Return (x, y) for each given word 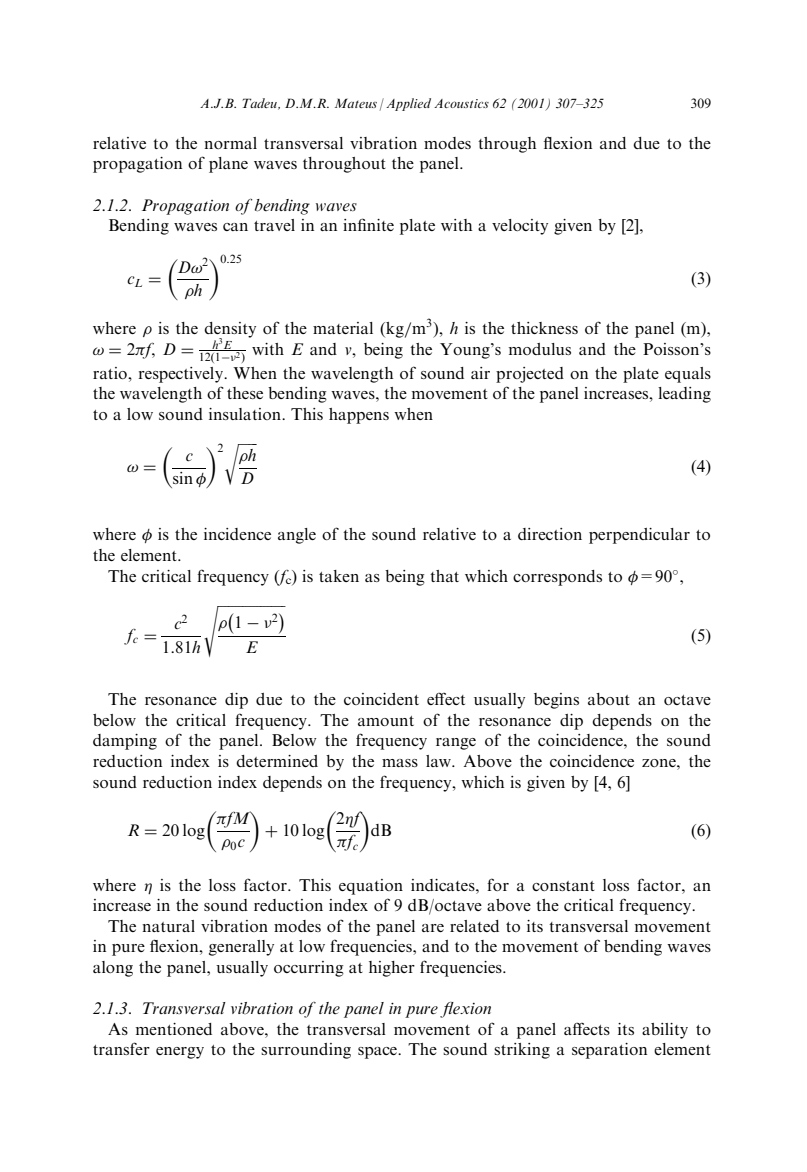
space (378, 1053)
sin (183, 478)
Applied (408, 104)
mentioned (174, 1029)
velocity (520, 227)
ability (665, 1031)
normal (230, 143)
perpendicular (639, 536)
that (444, 576)
